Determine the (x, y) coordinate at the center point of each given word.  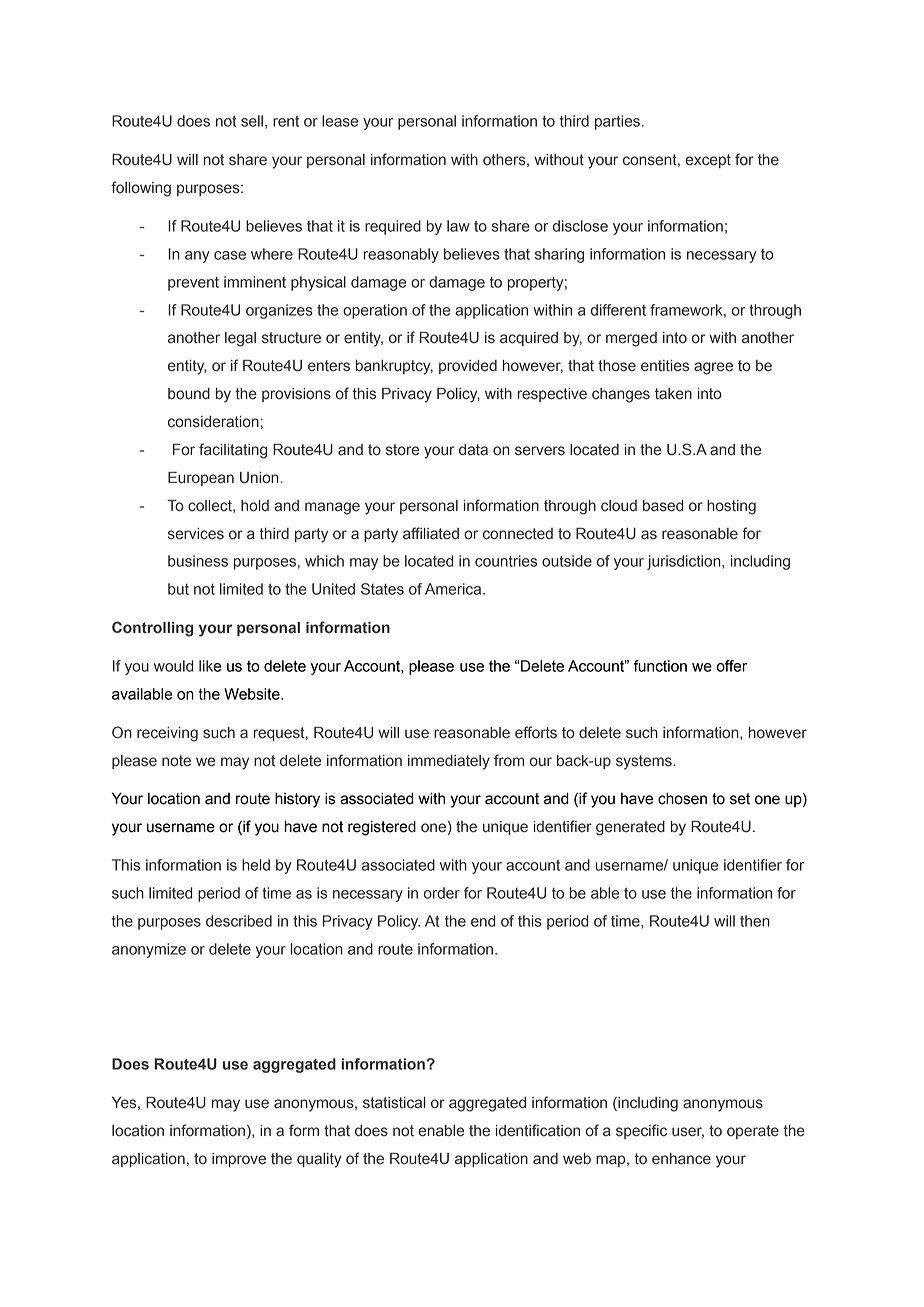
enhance (681, 1159)
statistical (394, 1103)
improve (239, 1160)
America (454, 589)
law (458, 226)
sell (252, 121)
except (708, 161)
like (210, 666)
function (660, 666)
